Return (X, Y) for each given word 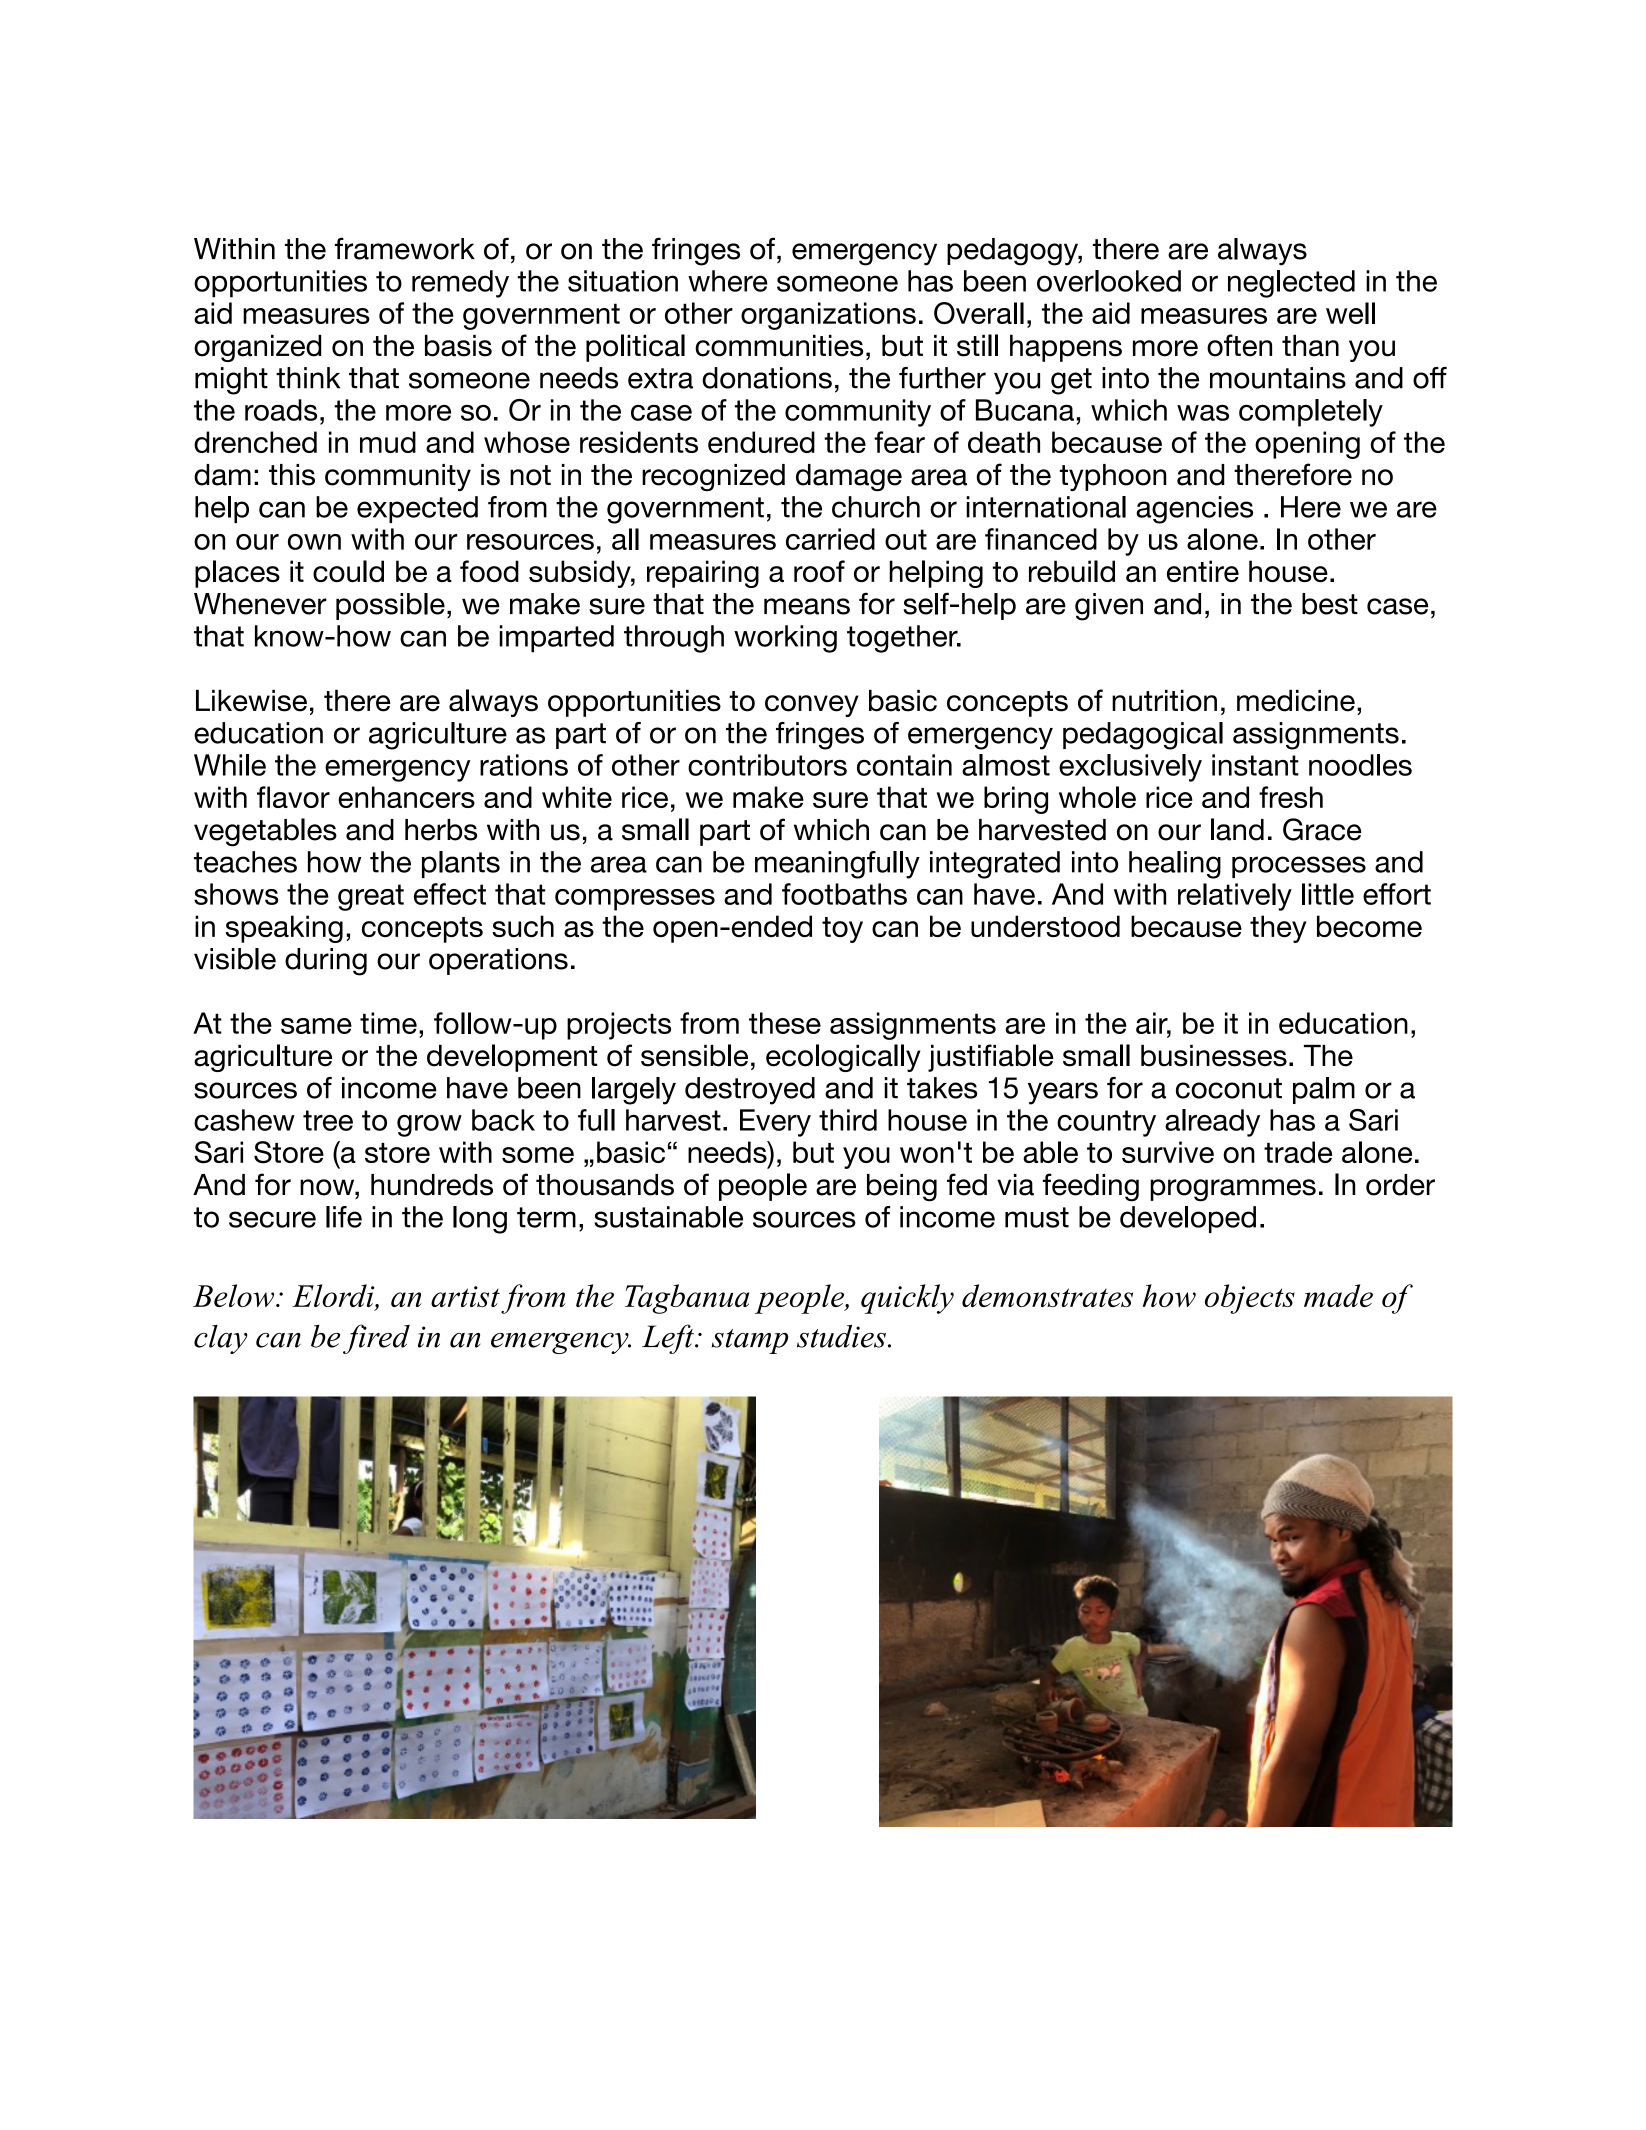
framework (405, 248)
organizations (828, 316)
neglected (1291, 284)
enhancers (406, 797)
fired (376, 1339)
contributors (767, 765)
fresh (1291, 797)
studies (841, 1336)
